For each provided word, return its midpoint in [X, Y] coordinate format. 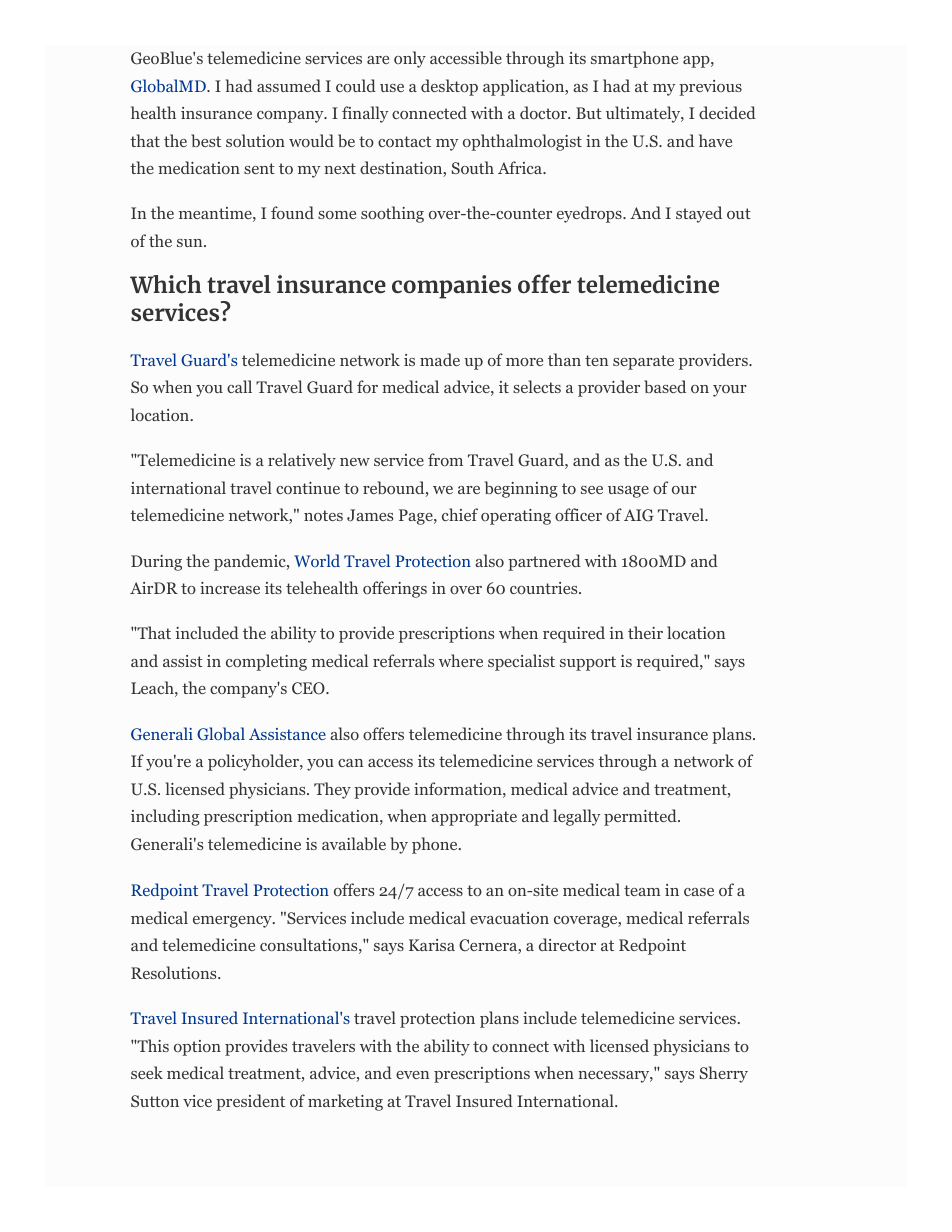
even [412, 1075]
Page [417, 517]
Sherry [724, 1074]
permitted [641, 817]
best [206, 140]
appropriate [474, 818]
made [440, 359]
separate [643, 362]
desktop [449, 87]
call [239, 386]
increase [230, 588]
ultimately [644, 114]
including [165, 817]
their [645, 632]
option [197, 1048]
